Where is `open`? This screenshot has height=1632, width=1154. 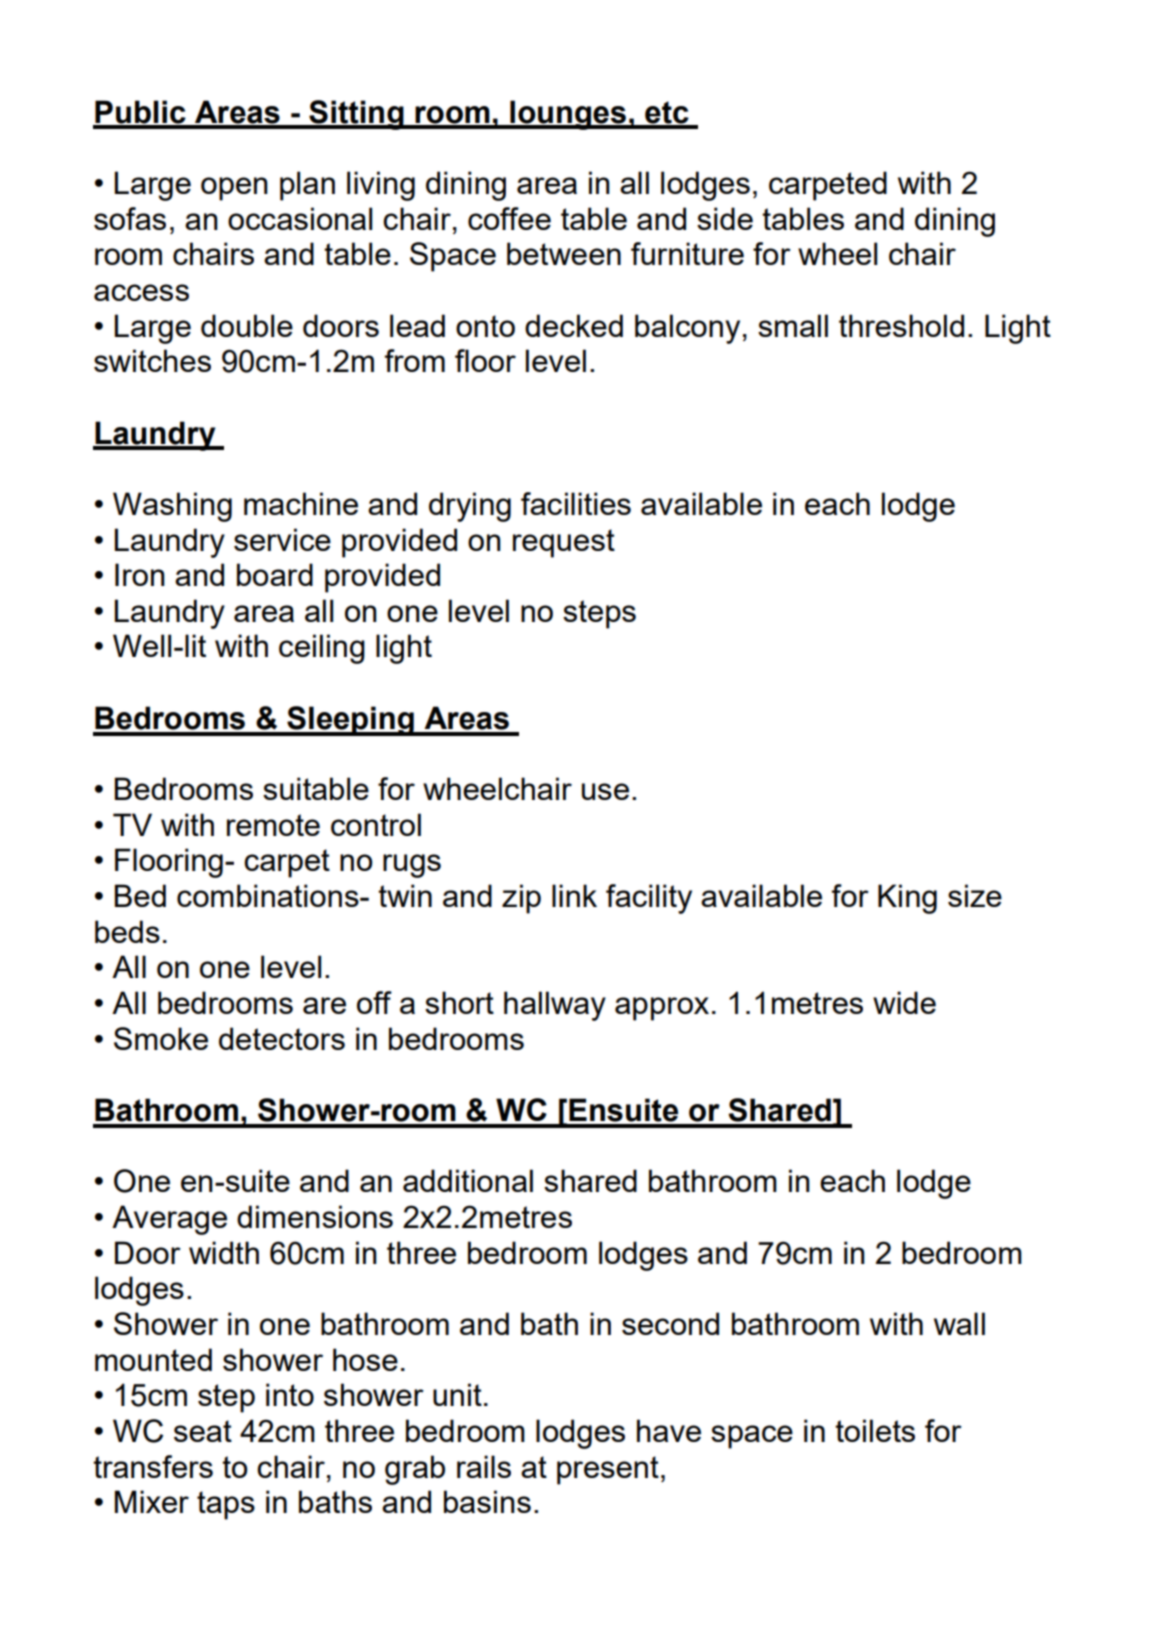
open is located at coordinates (234, 189).
